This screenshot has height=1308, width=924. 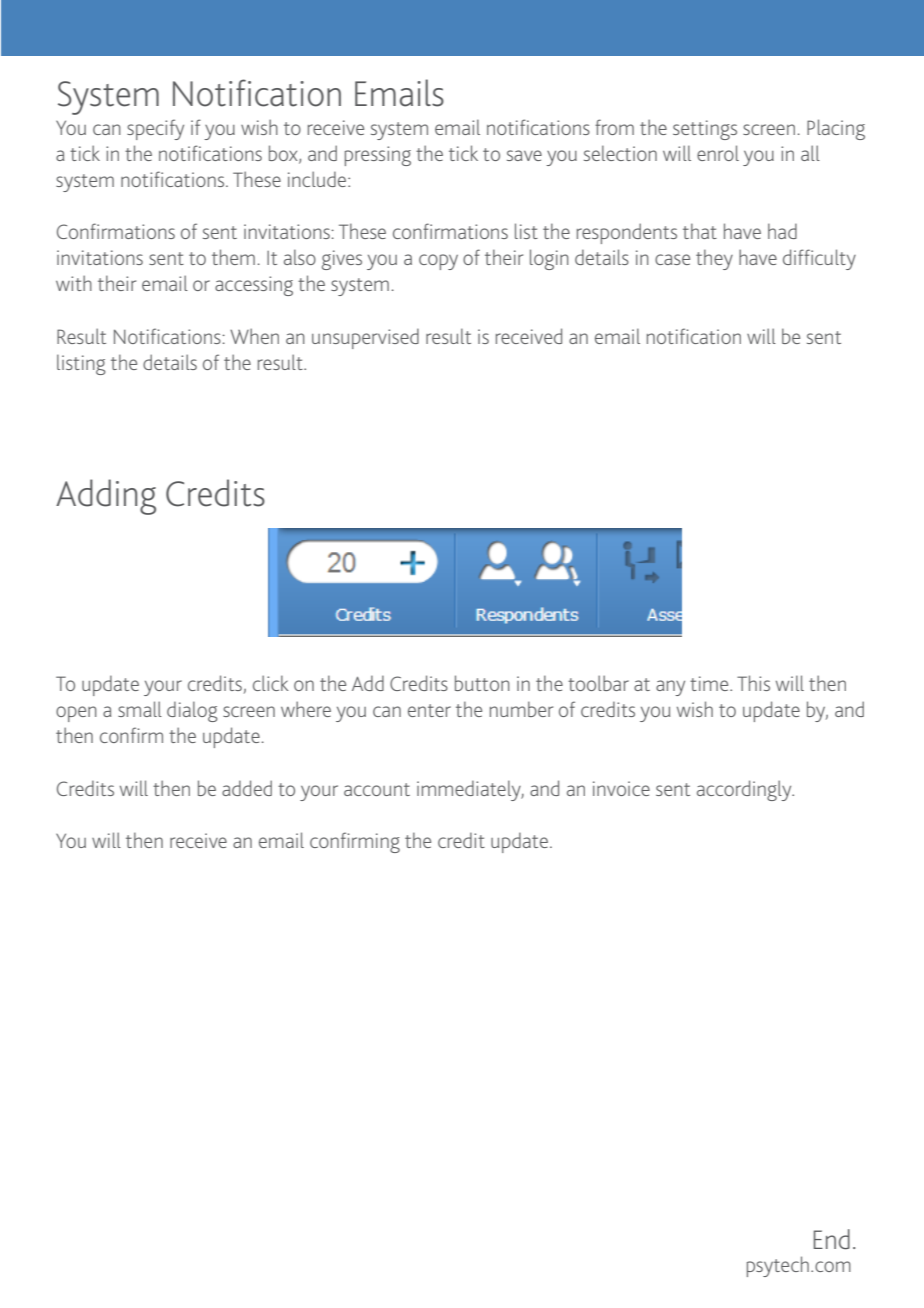 I want to click on invoice, so click(x=621, y=788).
